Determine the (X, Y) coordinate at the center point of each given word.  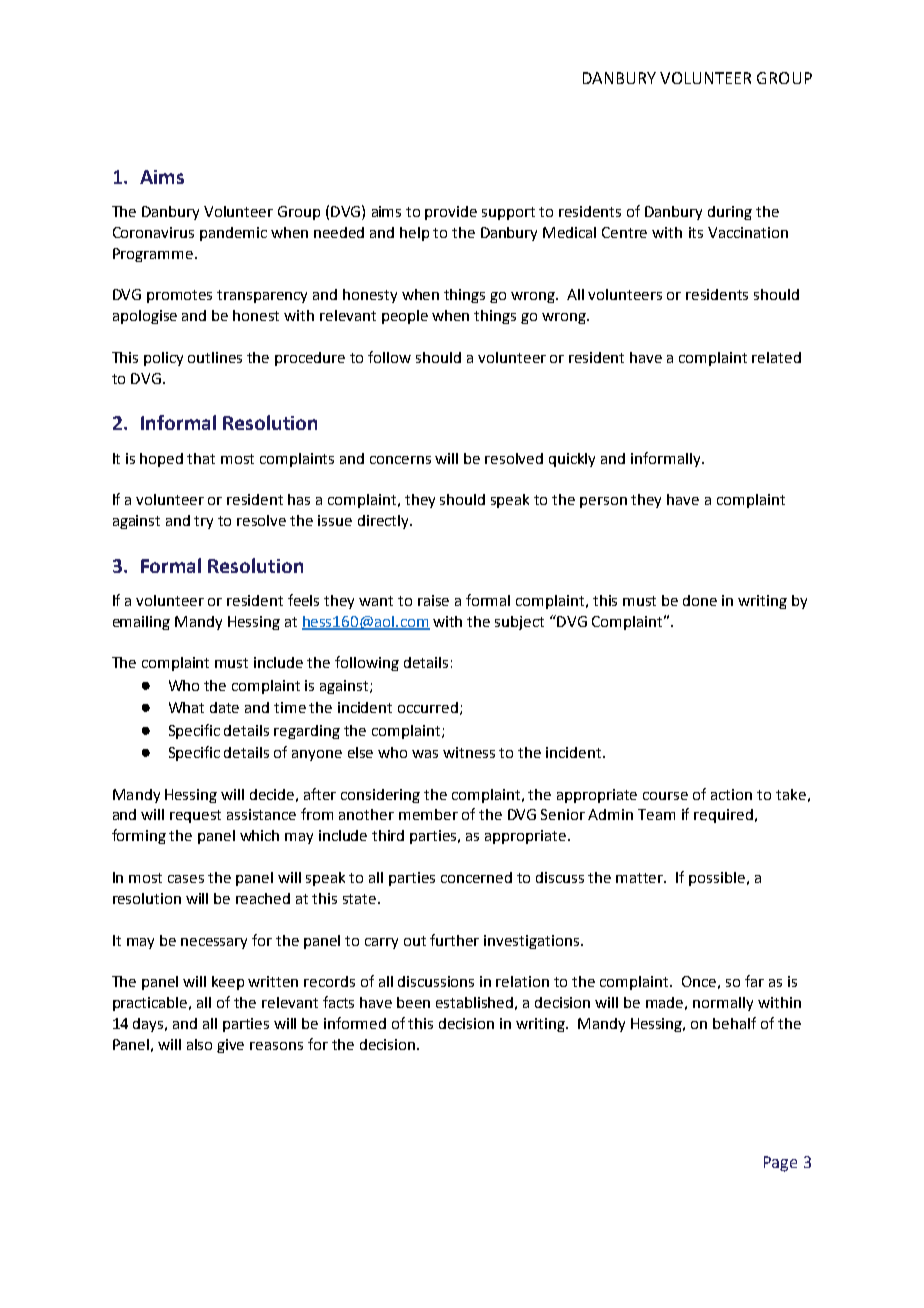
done (700, 600)
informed (355, 1023)
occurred (429, 708)
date (224, 707)
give (230, 1046)
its (696, 232)
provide (451, 213)
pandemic (233, 234)
